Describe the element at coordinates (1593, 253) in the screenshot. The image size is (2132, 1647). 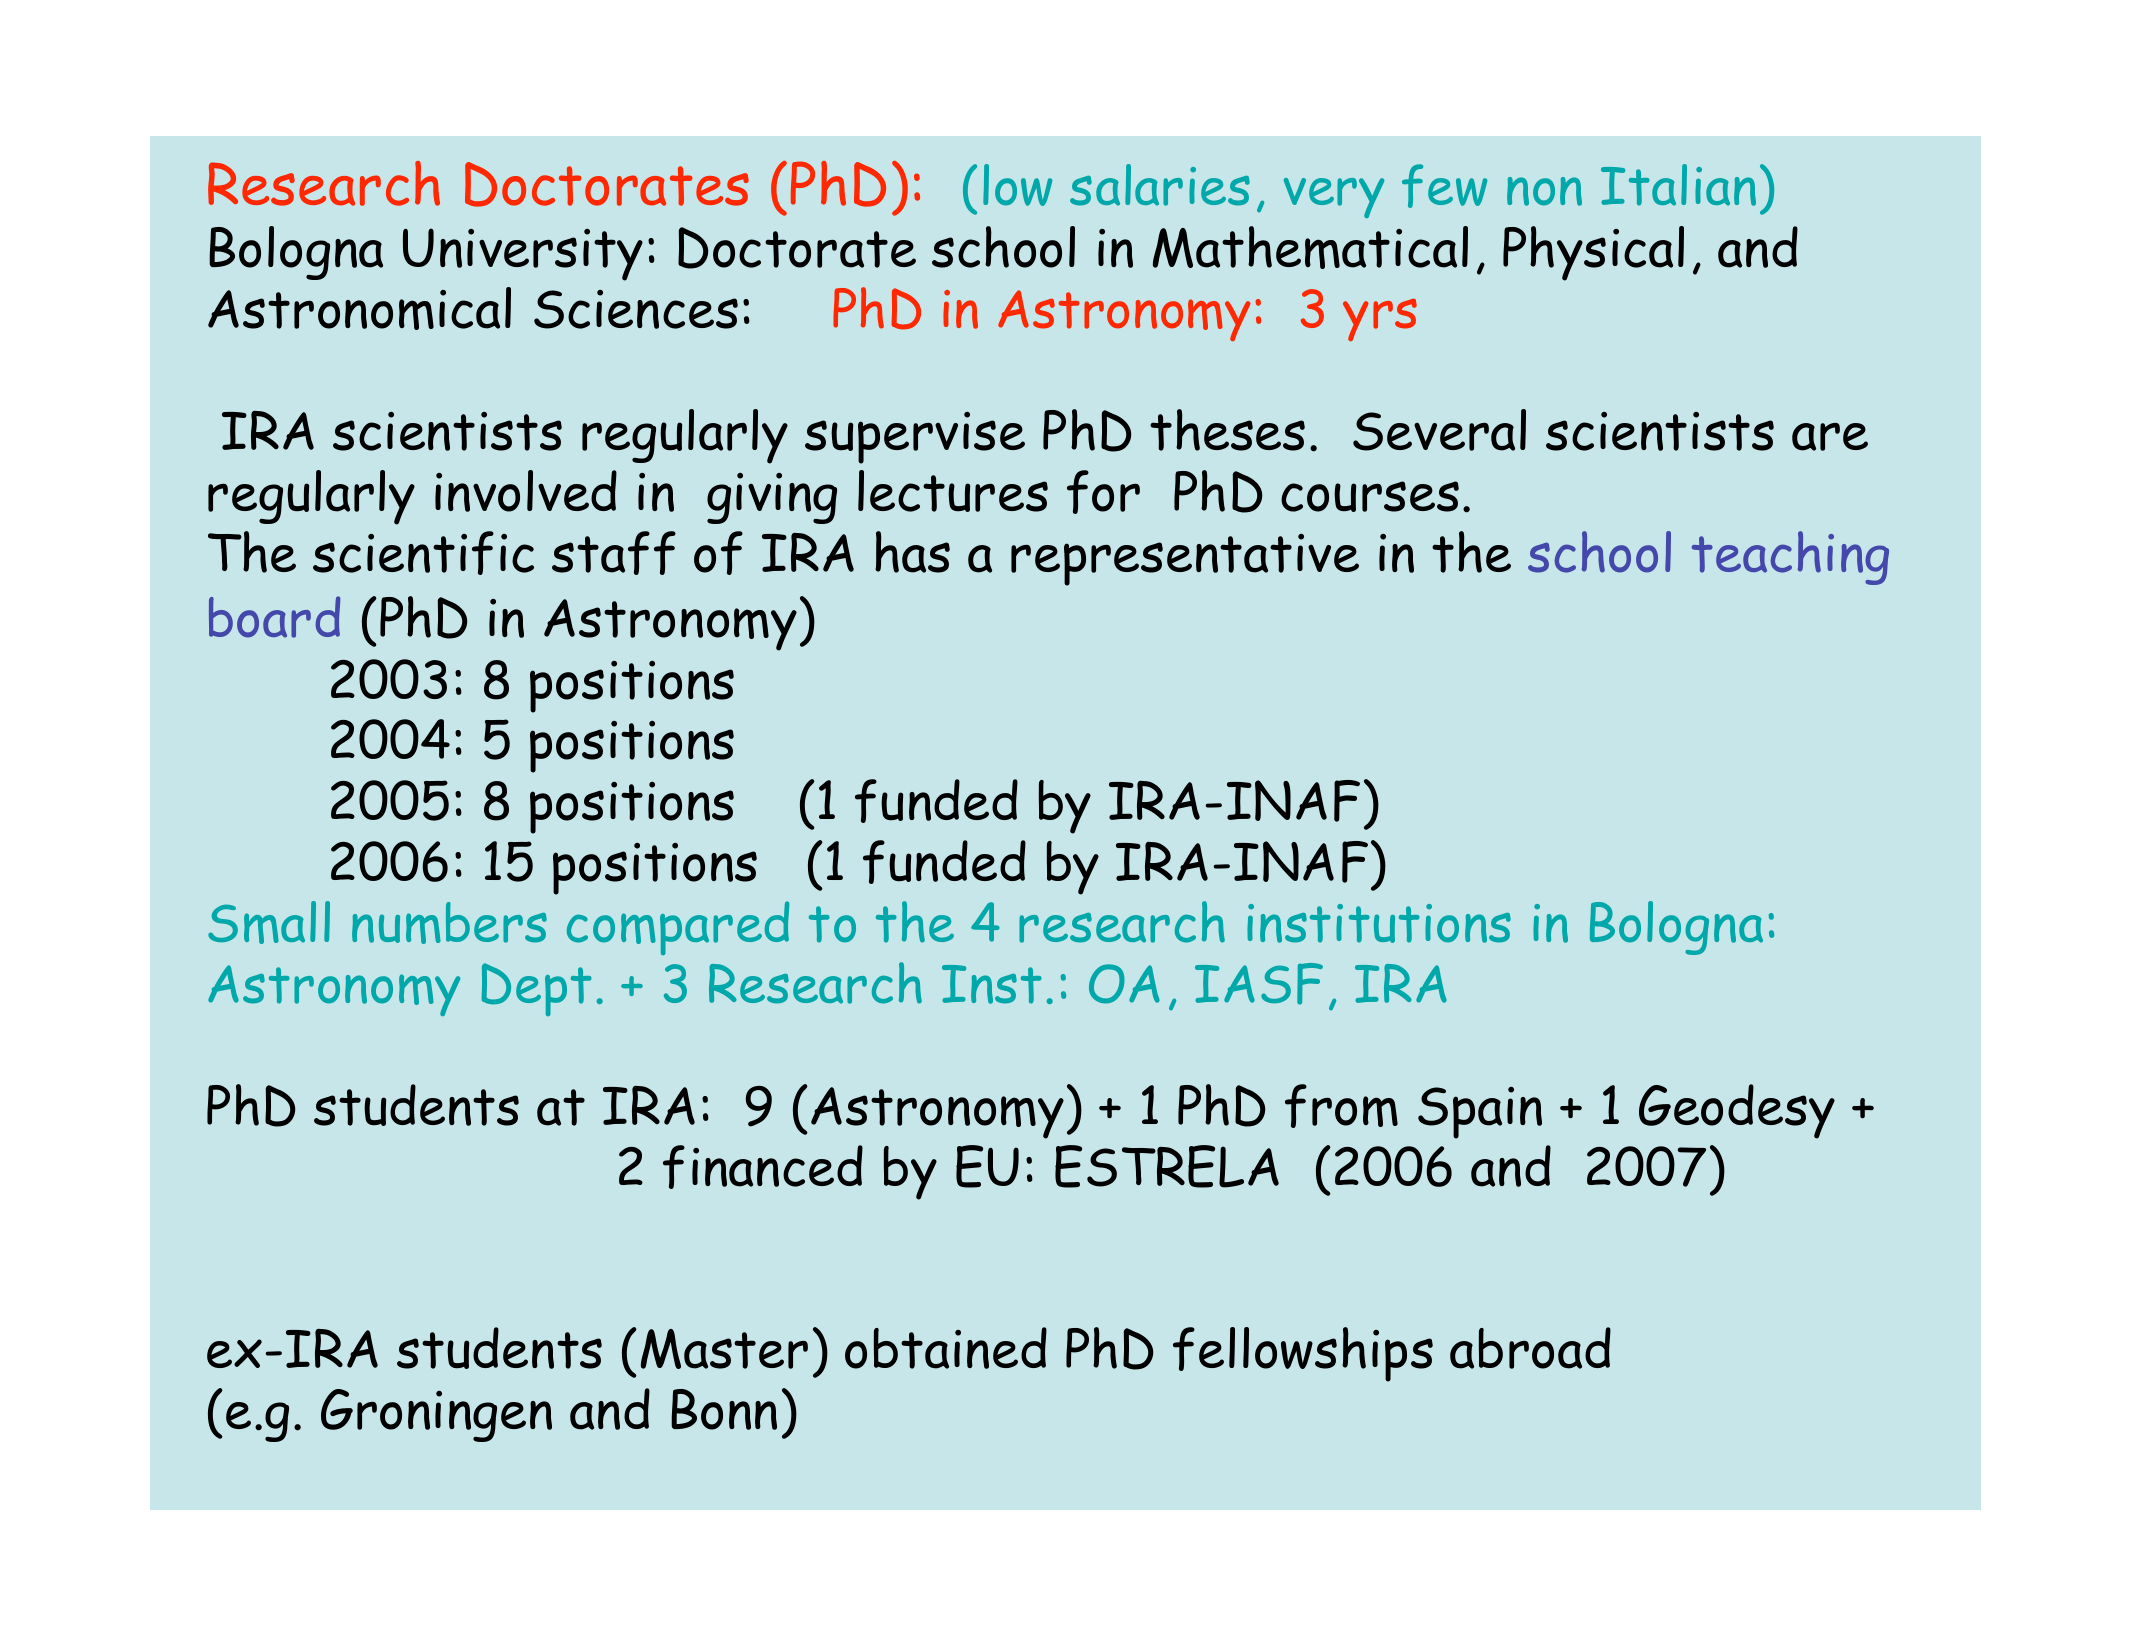
I see `Physical` at that location.
